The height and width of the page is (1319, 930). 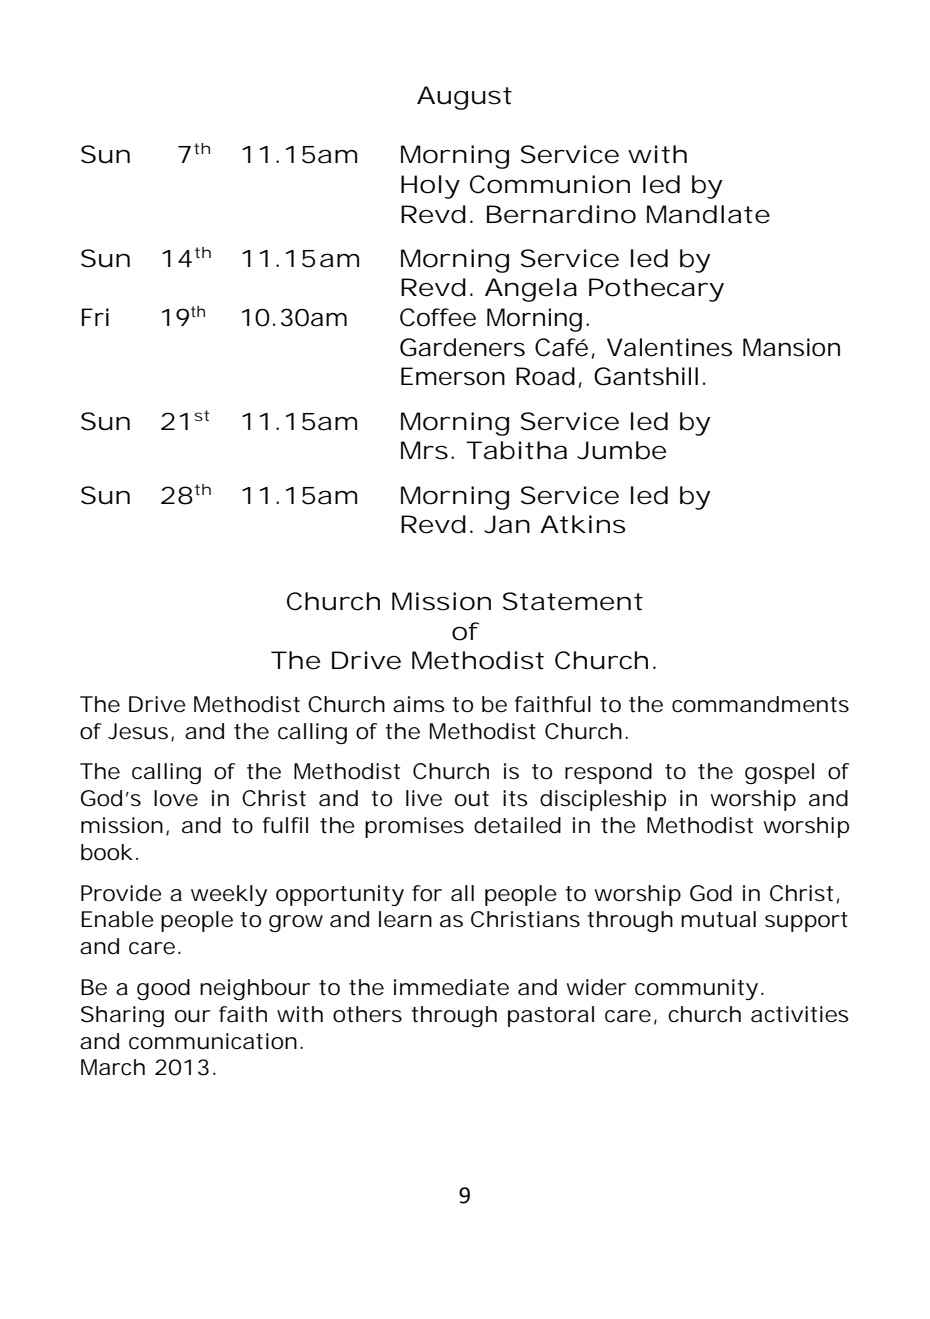 What do you see at coordinates (464, 98) in the page?
I see `August` at bounding box center [464, 98].
